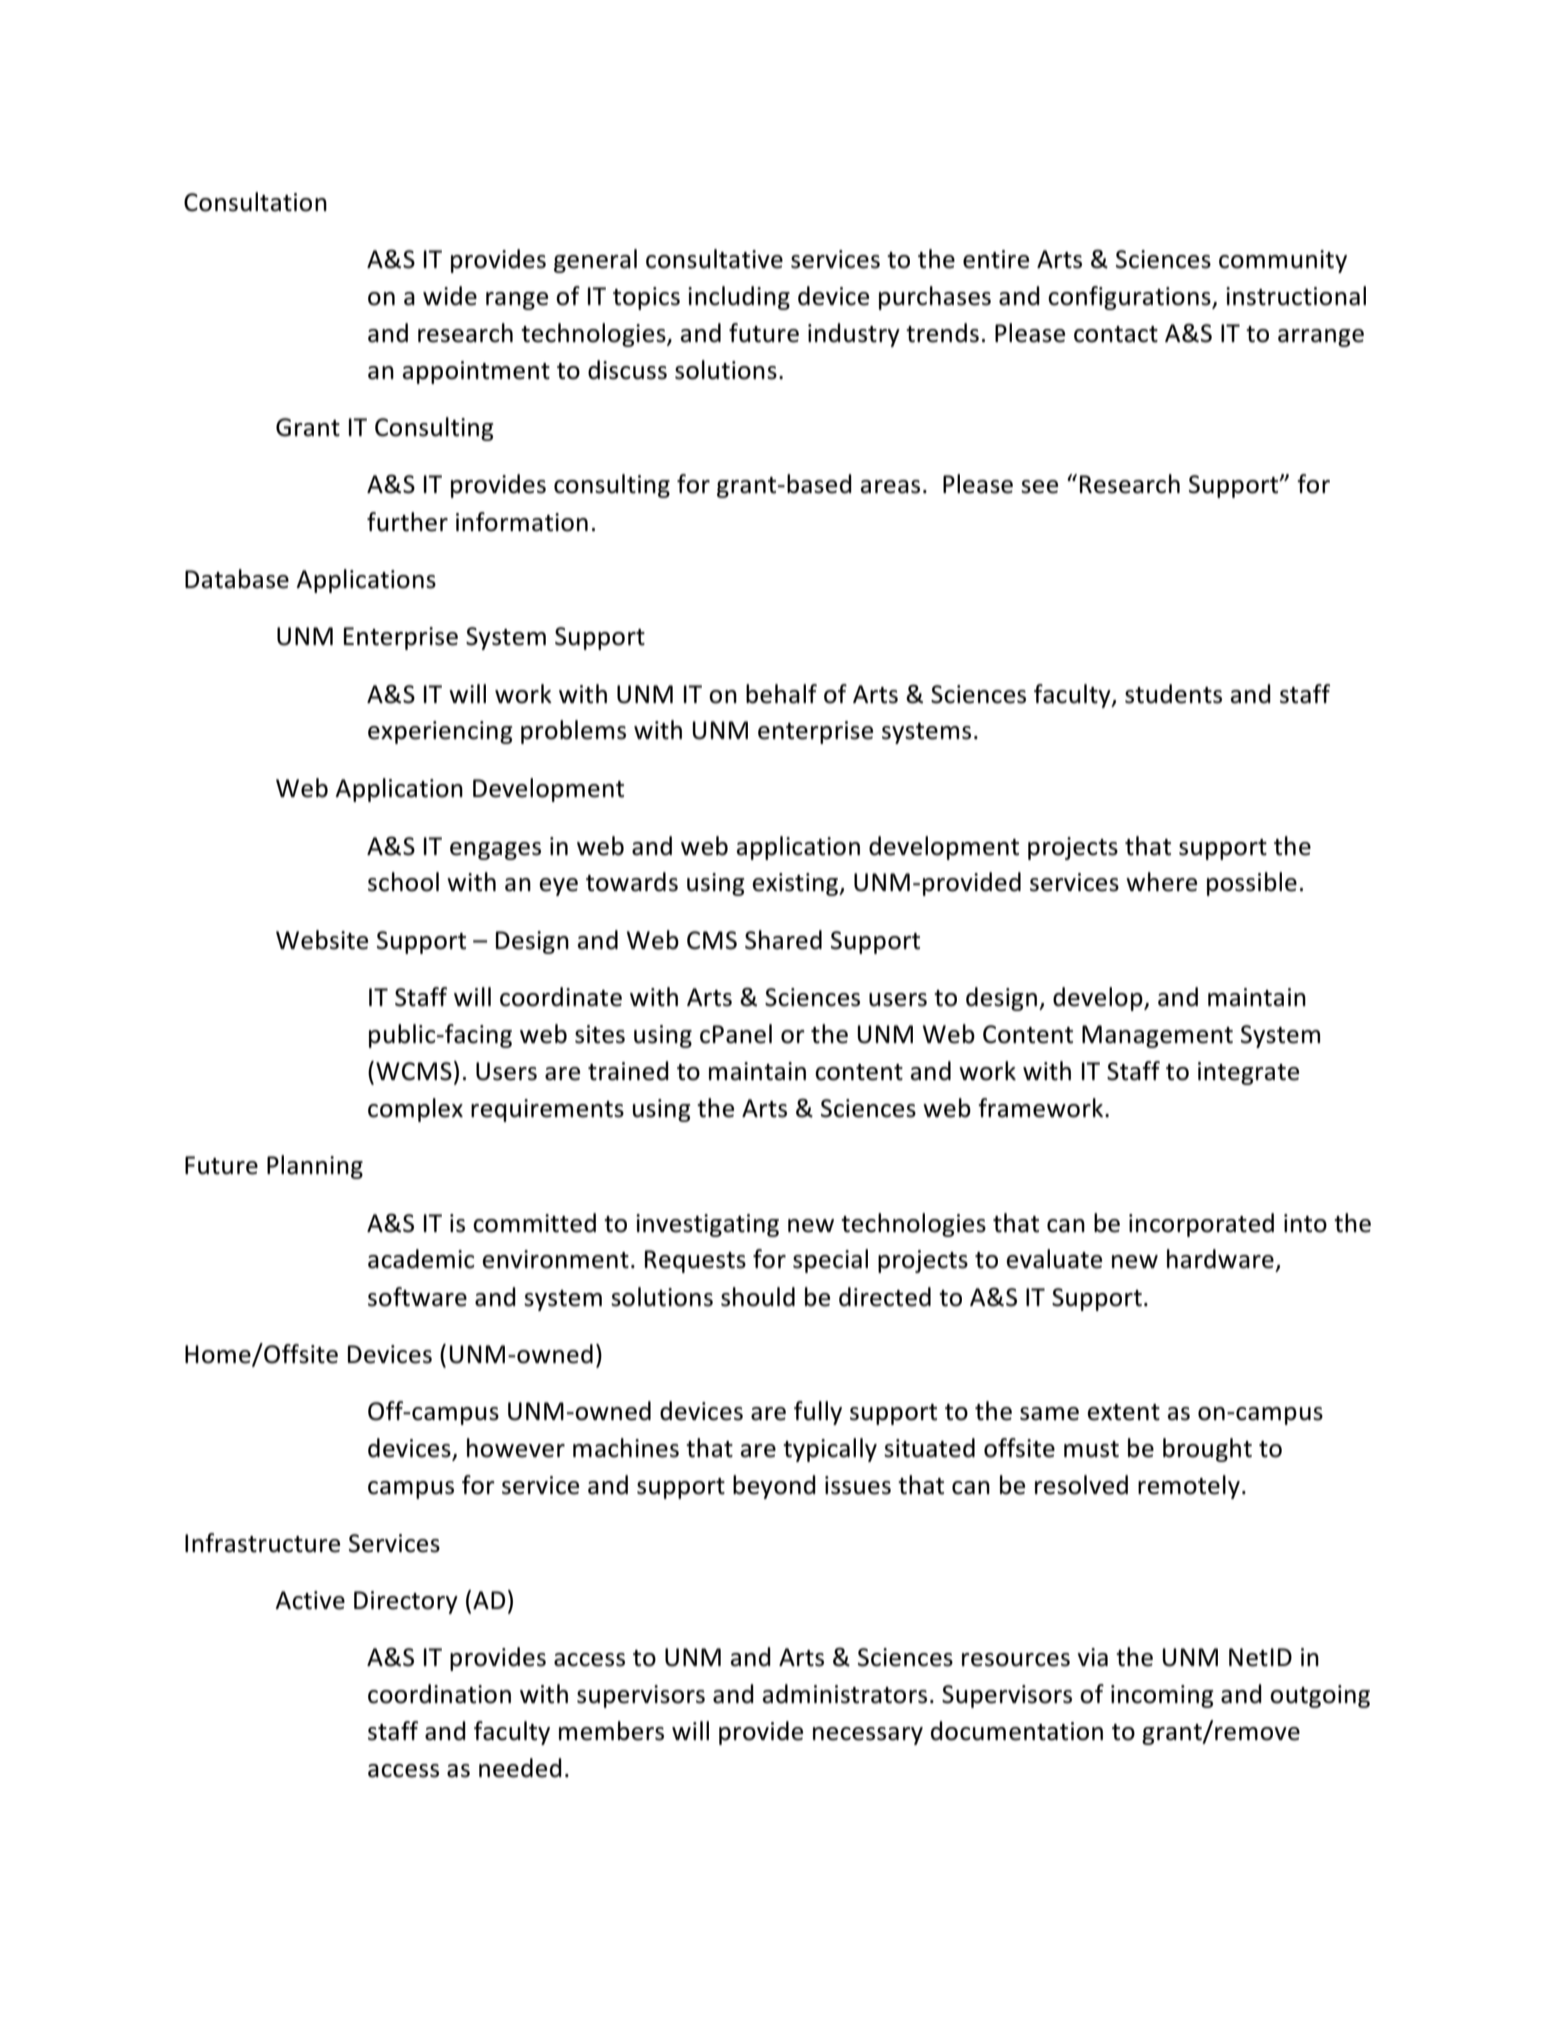 Image resolution: width=1561 pixels, height=2020 pixels. Describe the element at coordinates (714, 259) in the document. I see `consultative` at that location.
